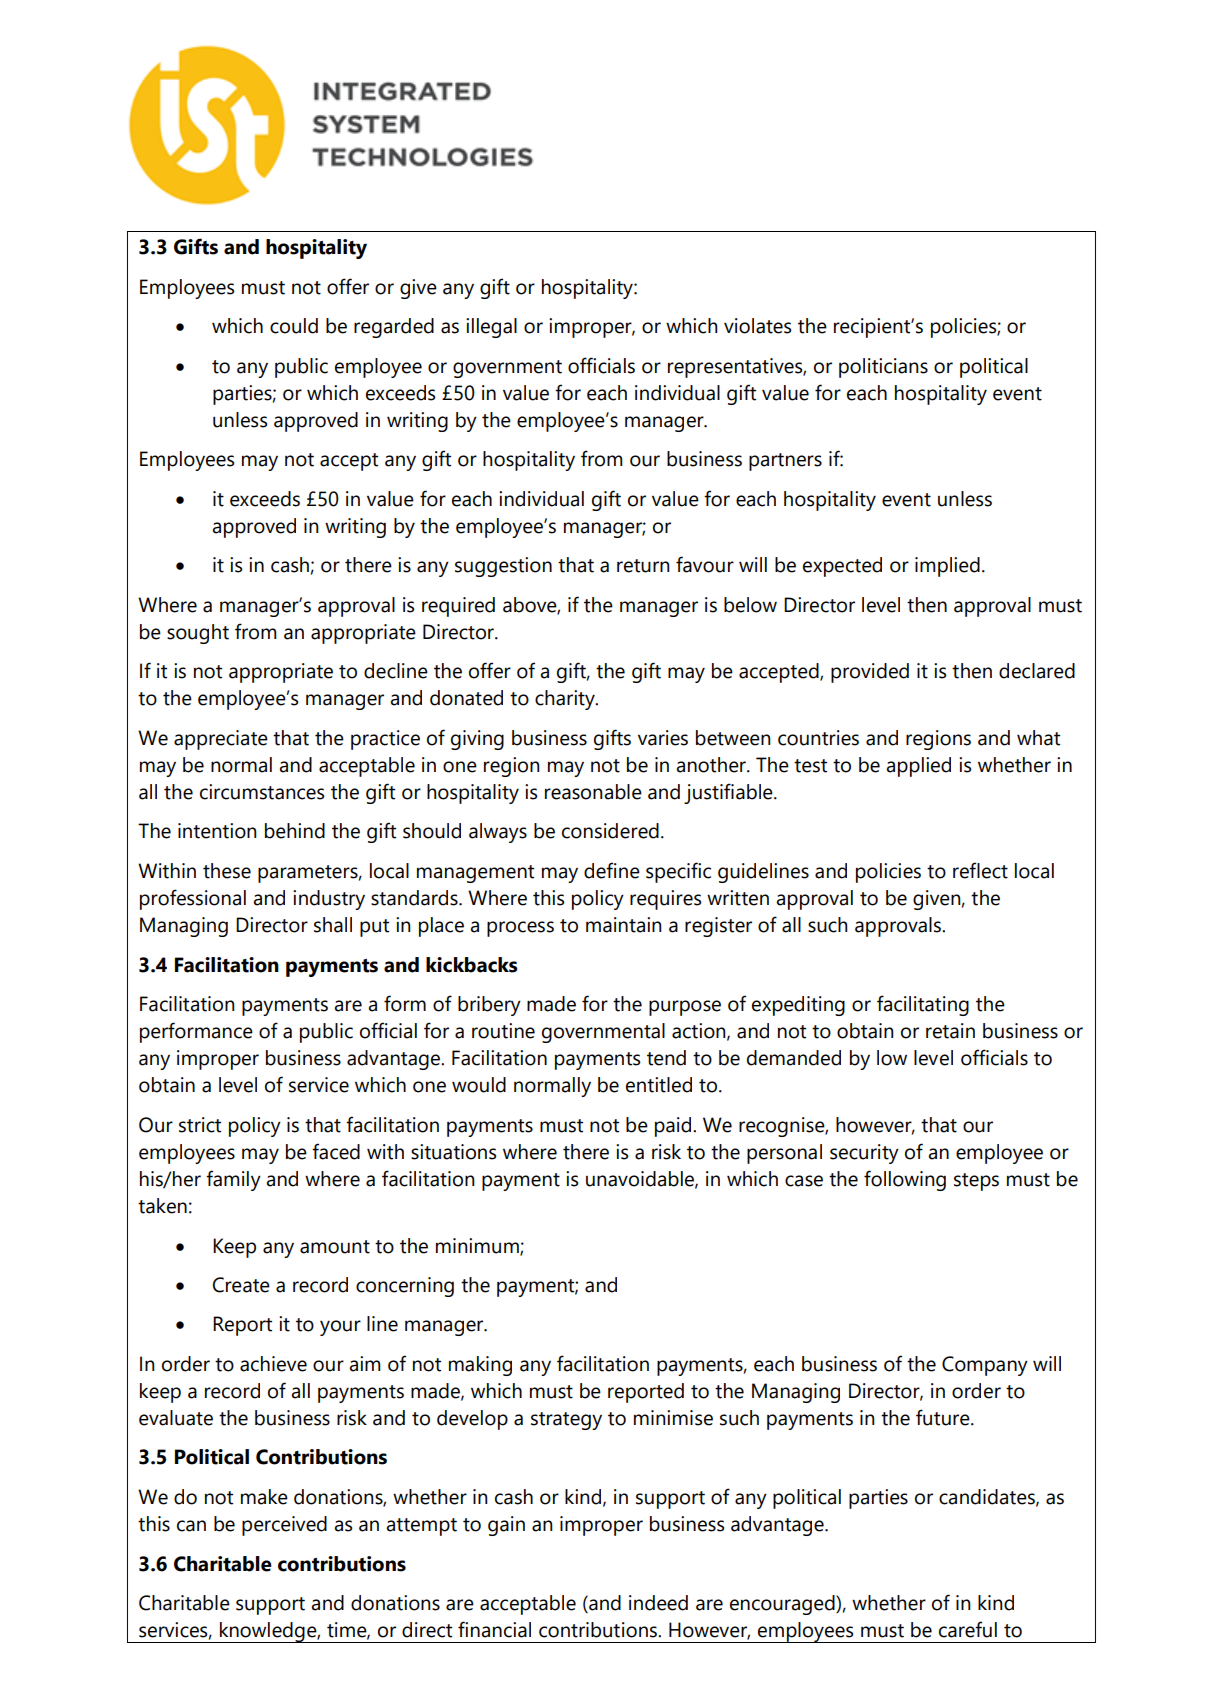 The width and height of the page is (1214, 1693). I want to click on define, so click(612, 870).
